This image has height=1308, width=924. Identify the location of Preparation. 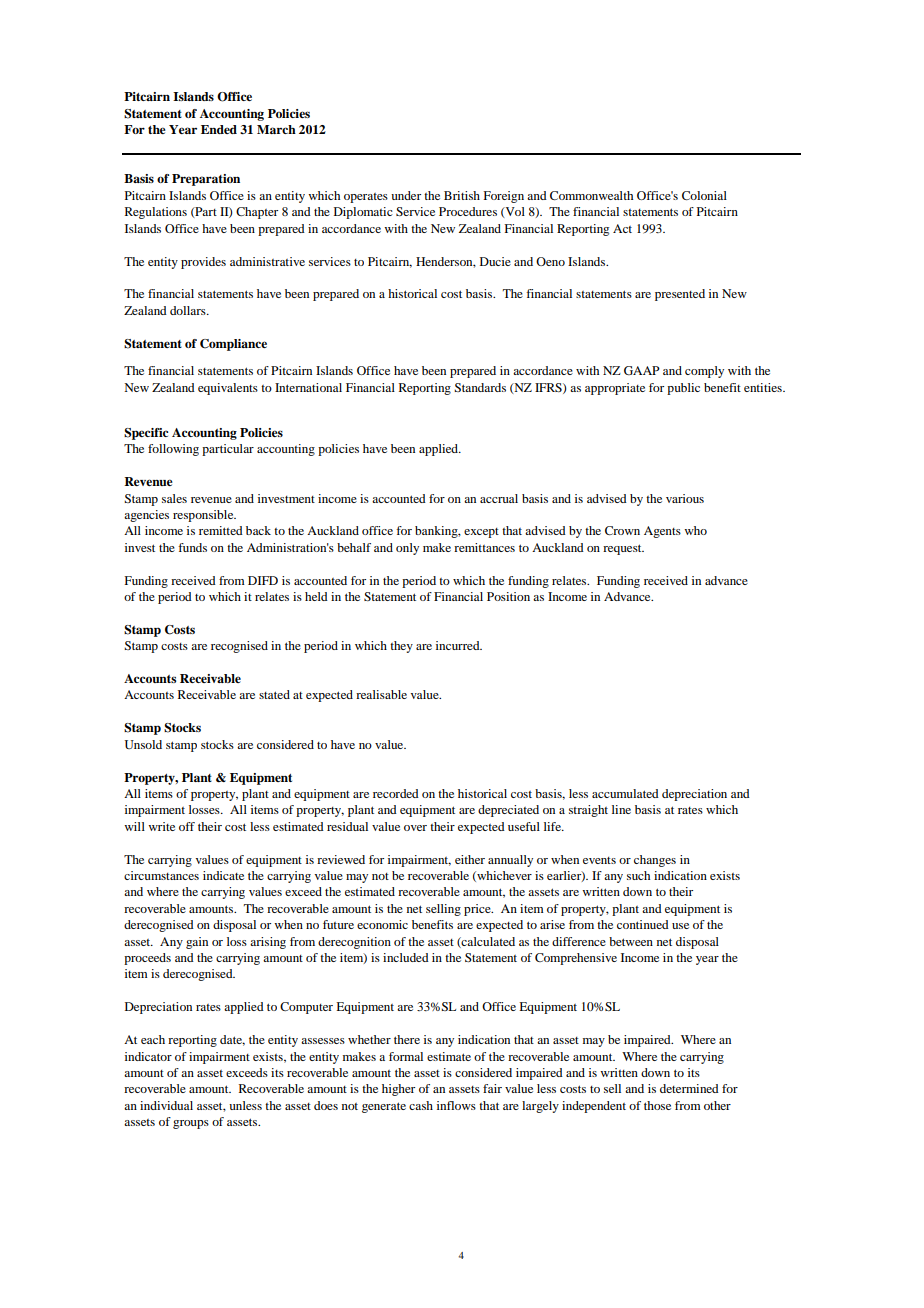
(206, 180).
